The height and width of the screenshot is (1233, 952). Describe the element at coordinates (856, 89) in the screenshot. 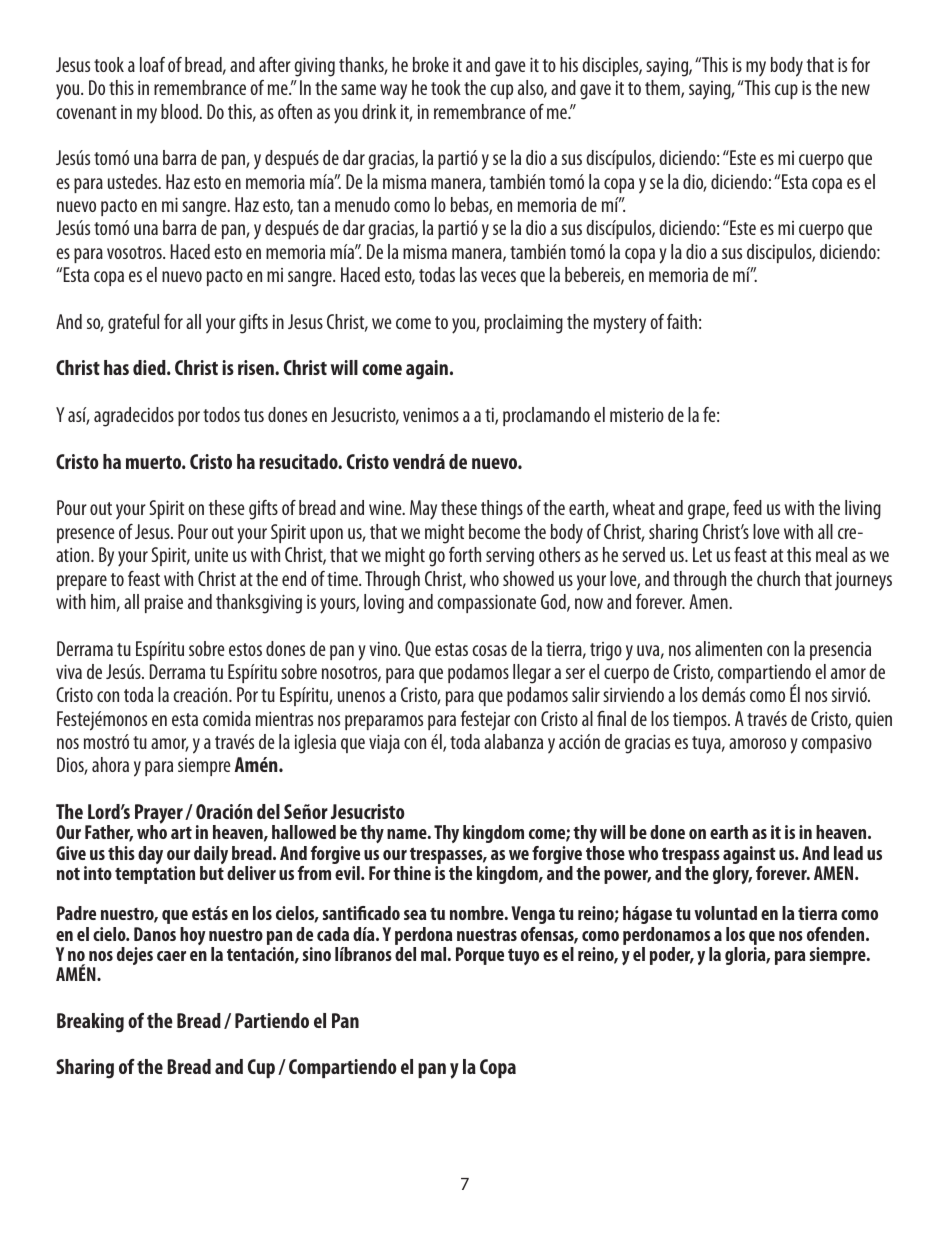

I see `new` at that location.
